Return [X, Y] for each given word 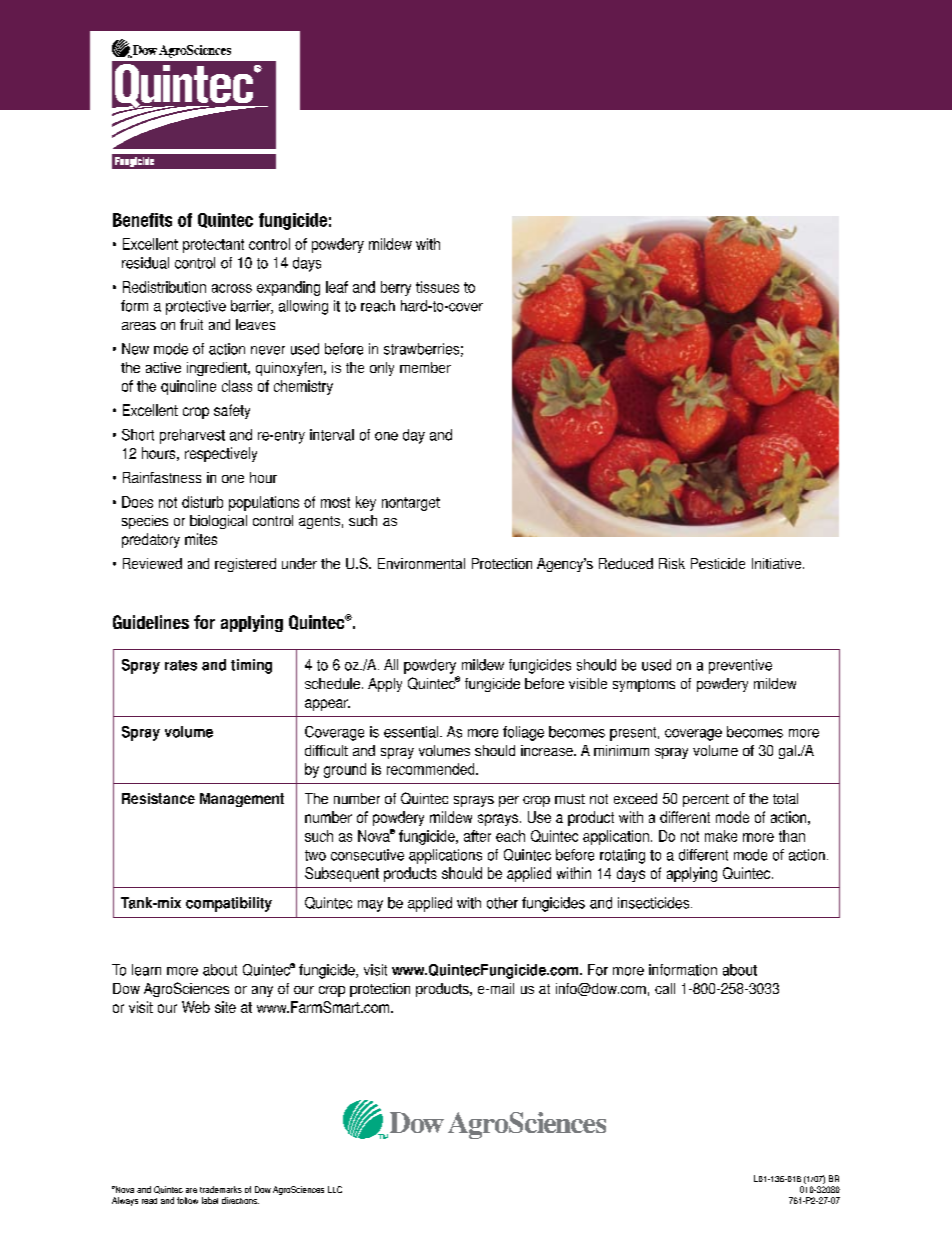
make [721, 836]
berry [396, 288]
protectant [213, 246]
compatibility [229, 904]
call [665, 988]
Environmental [421, 563]
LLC [335, 1189]
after [477, 836]
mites [201, 539]
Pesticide [718, 563]
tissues [437, 287]
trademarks [221, 1189]
